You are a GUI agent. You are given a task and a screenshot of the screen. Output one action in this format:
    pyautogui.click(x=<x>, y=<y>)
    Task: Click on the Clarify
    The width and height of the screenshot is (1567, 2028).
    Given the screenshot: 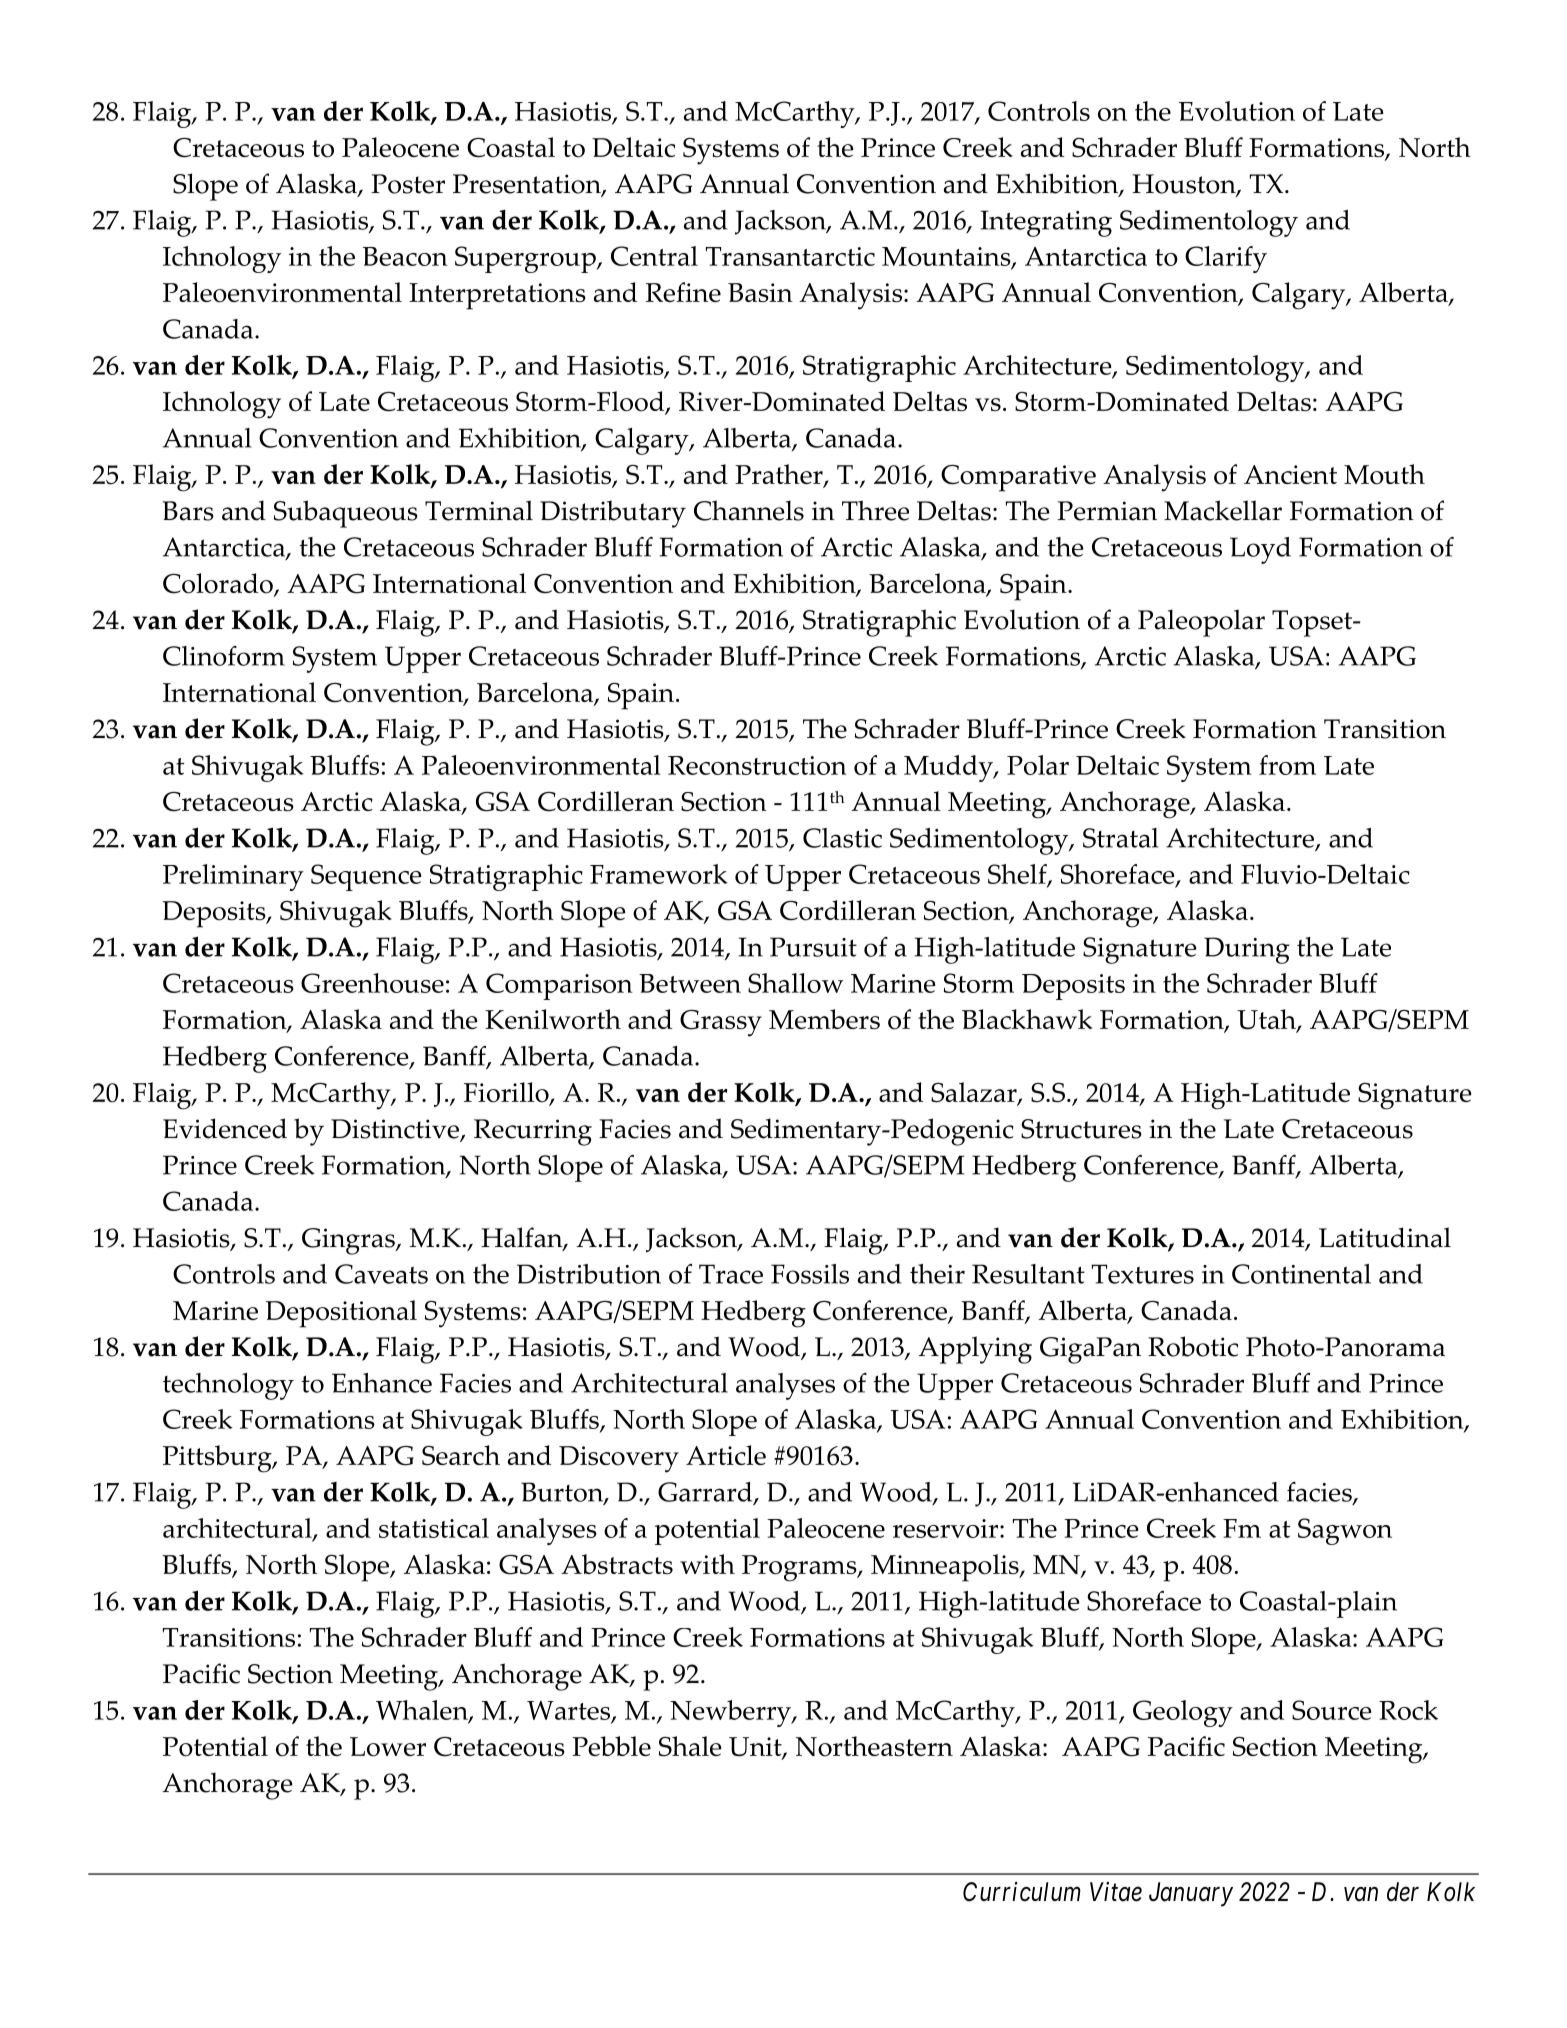 What is the action you would take?
    pyautogui.click(x=1226, y=259)
